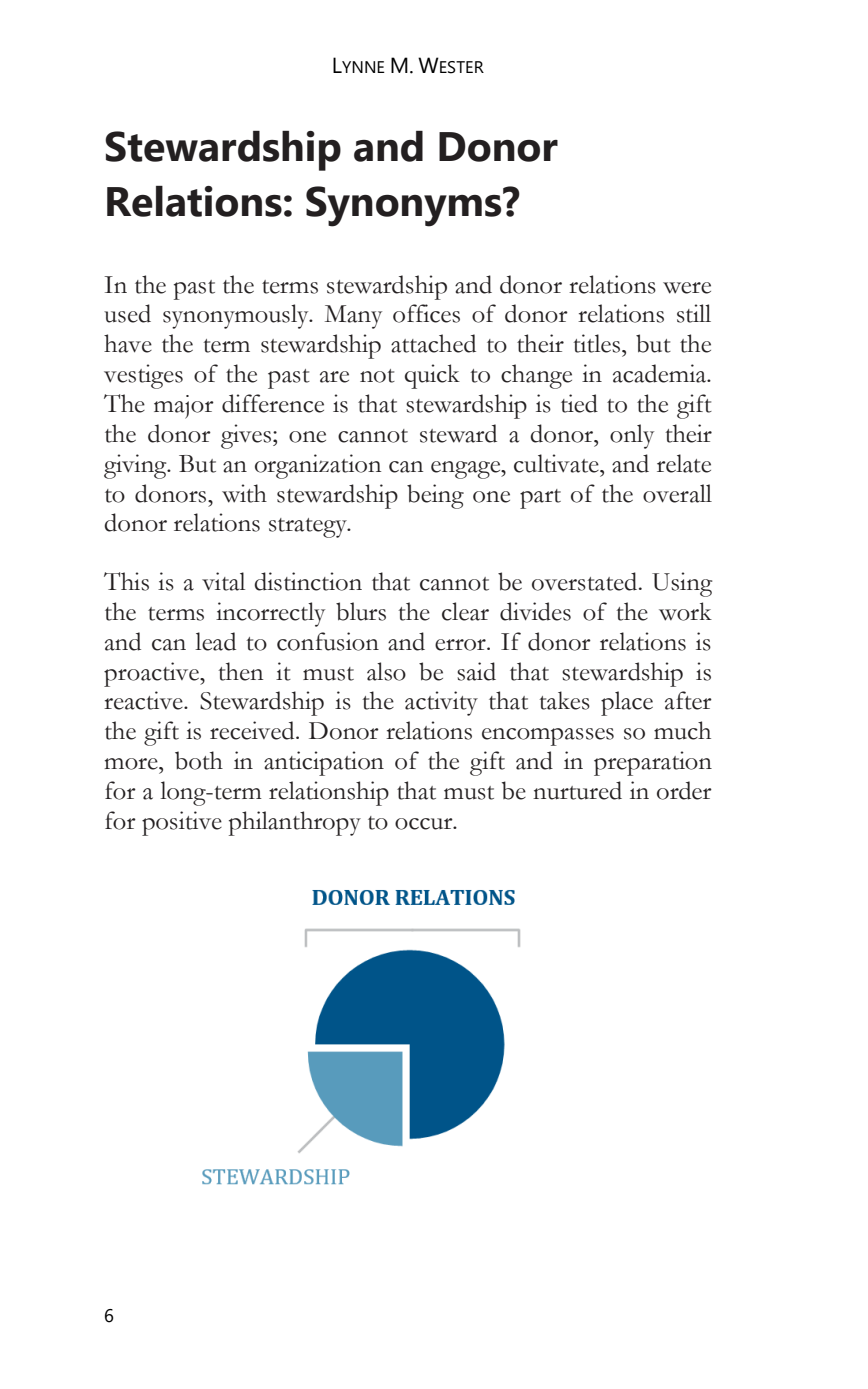 The height and width of the document is (1389, 868). I want to click on Synonyms, so click(405, 206).
